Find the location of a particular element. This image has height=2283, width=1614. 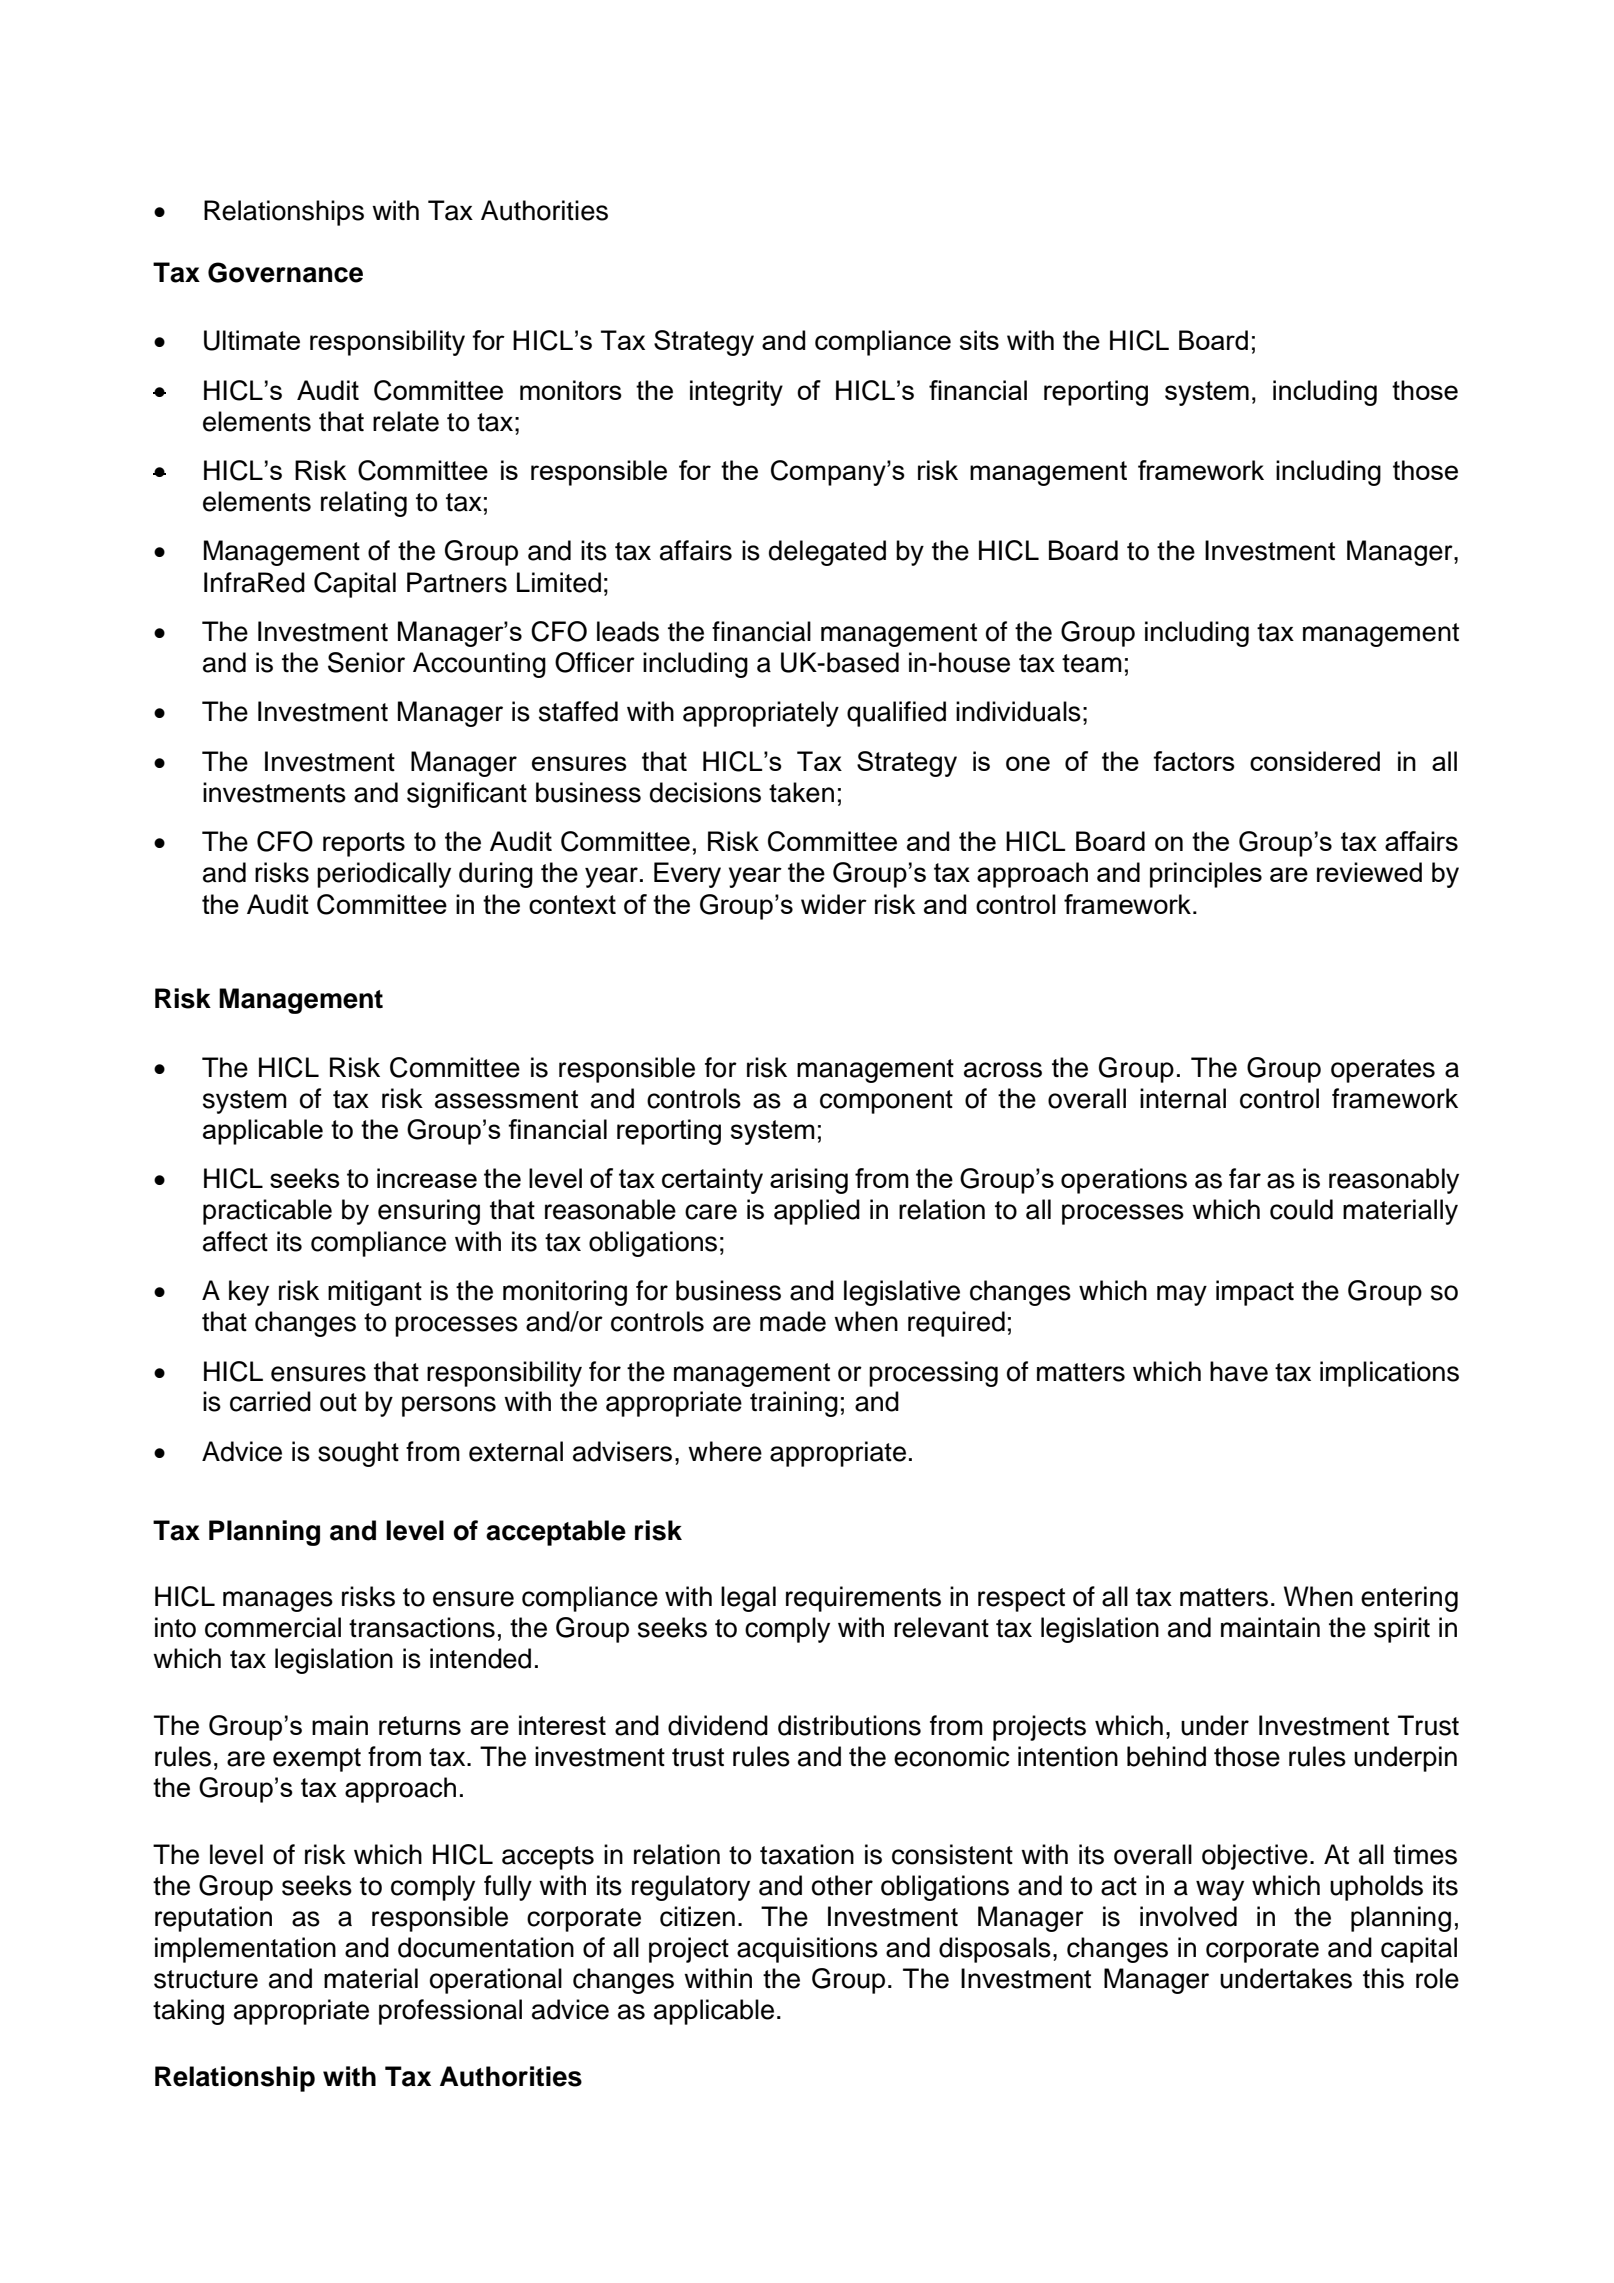

increase is located at coordinates (427, 1178).
